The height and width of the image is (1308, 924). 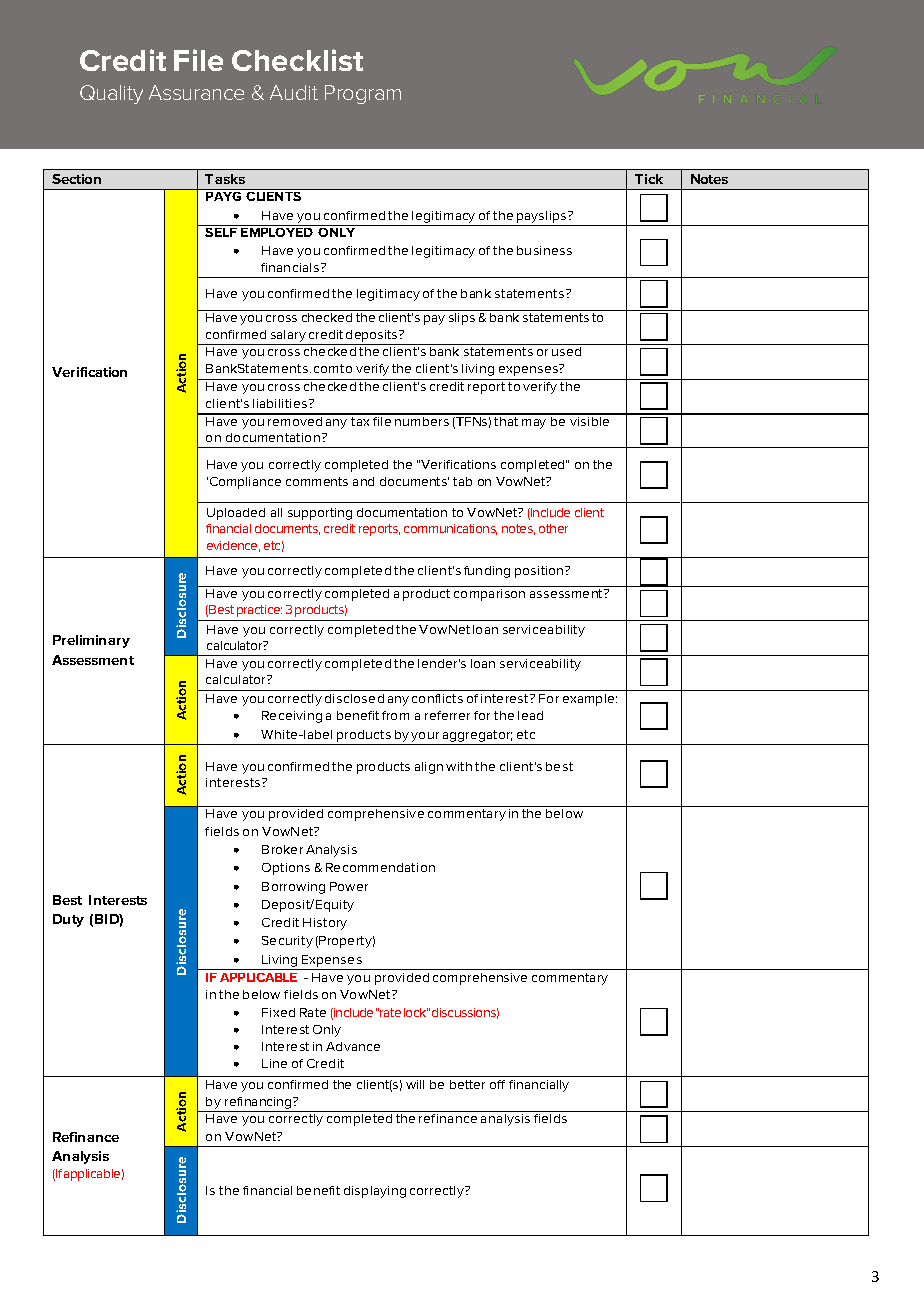 I want to click on position, so click(x=539, y=572).
